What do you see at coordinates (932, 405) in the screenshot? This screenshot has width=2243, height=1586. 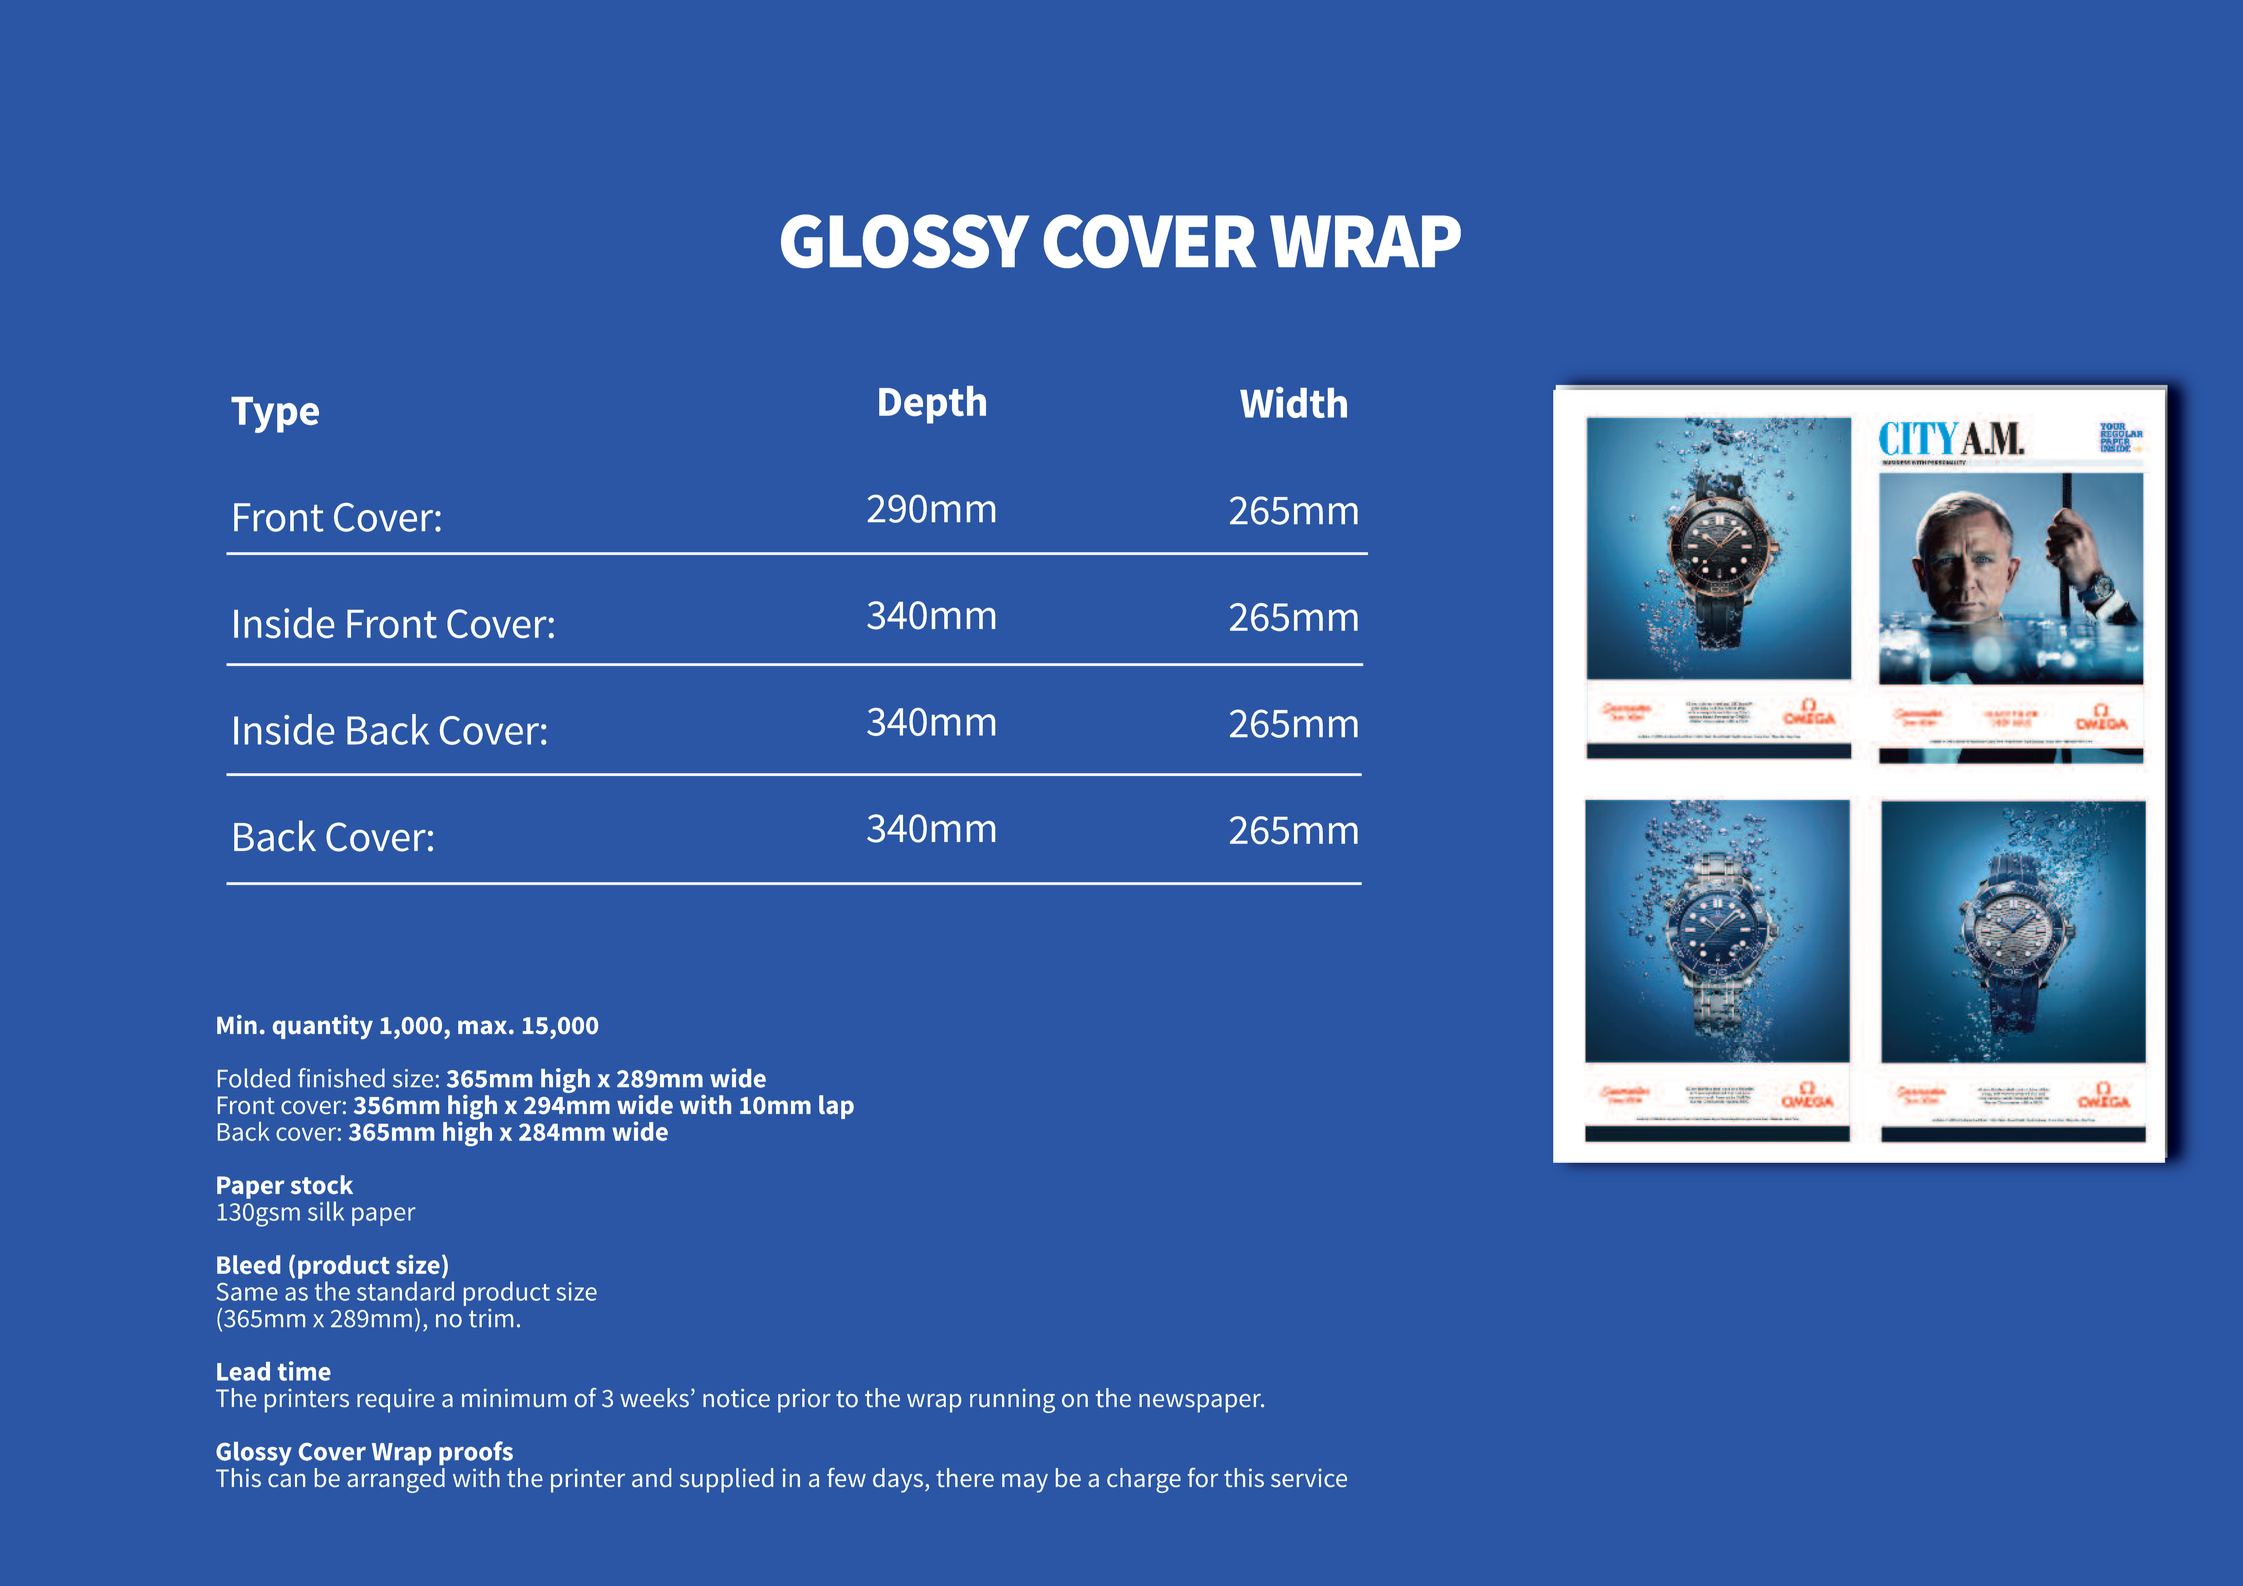 I see `Depth` at bounding box center [932, 405].
